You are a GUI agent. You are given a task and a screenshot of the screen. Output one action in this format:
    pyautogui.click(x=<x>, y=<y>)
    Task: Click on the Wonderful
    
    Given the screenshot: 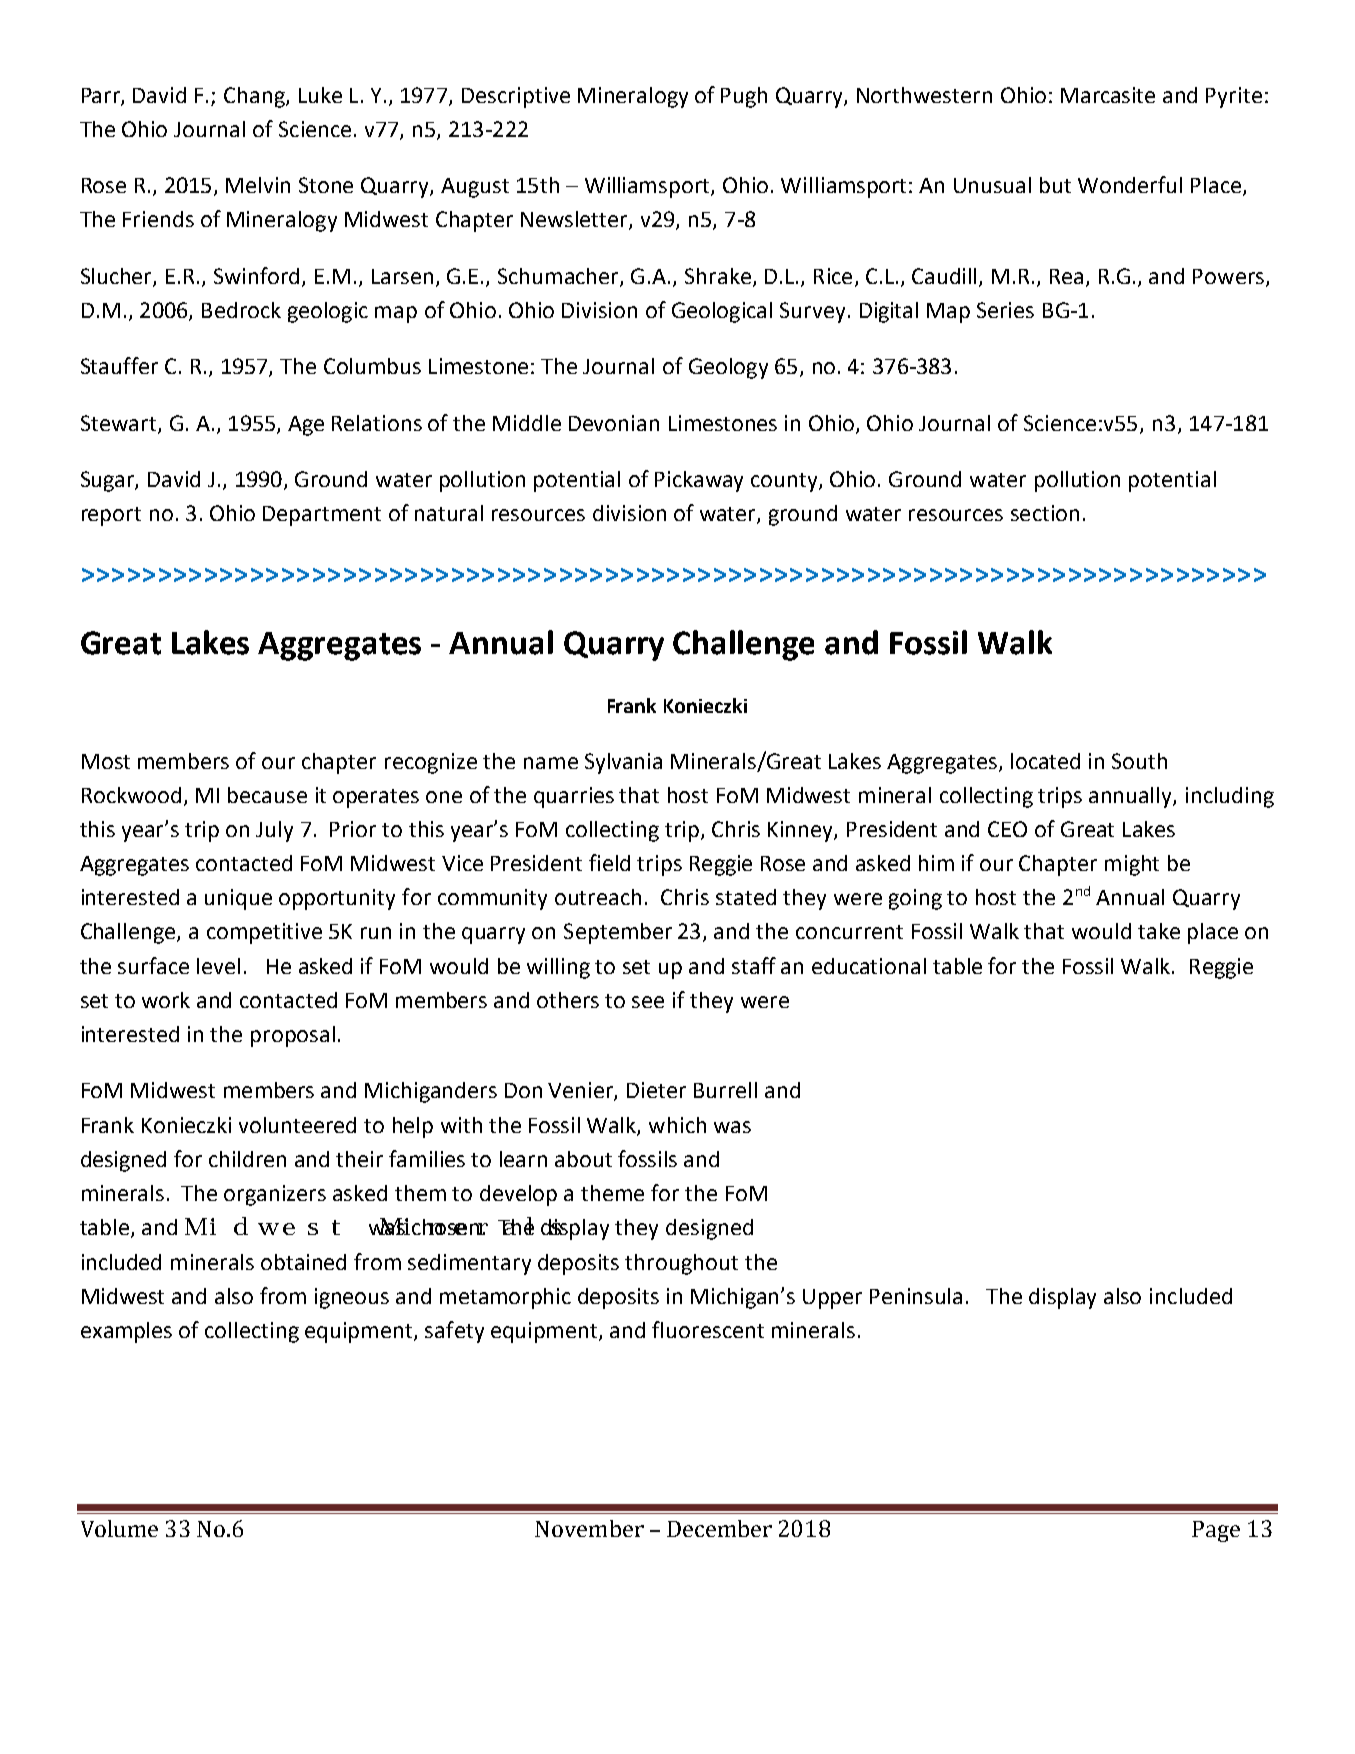 What is the action you would take?
    pyautogui.click(x=1130, y=184)
